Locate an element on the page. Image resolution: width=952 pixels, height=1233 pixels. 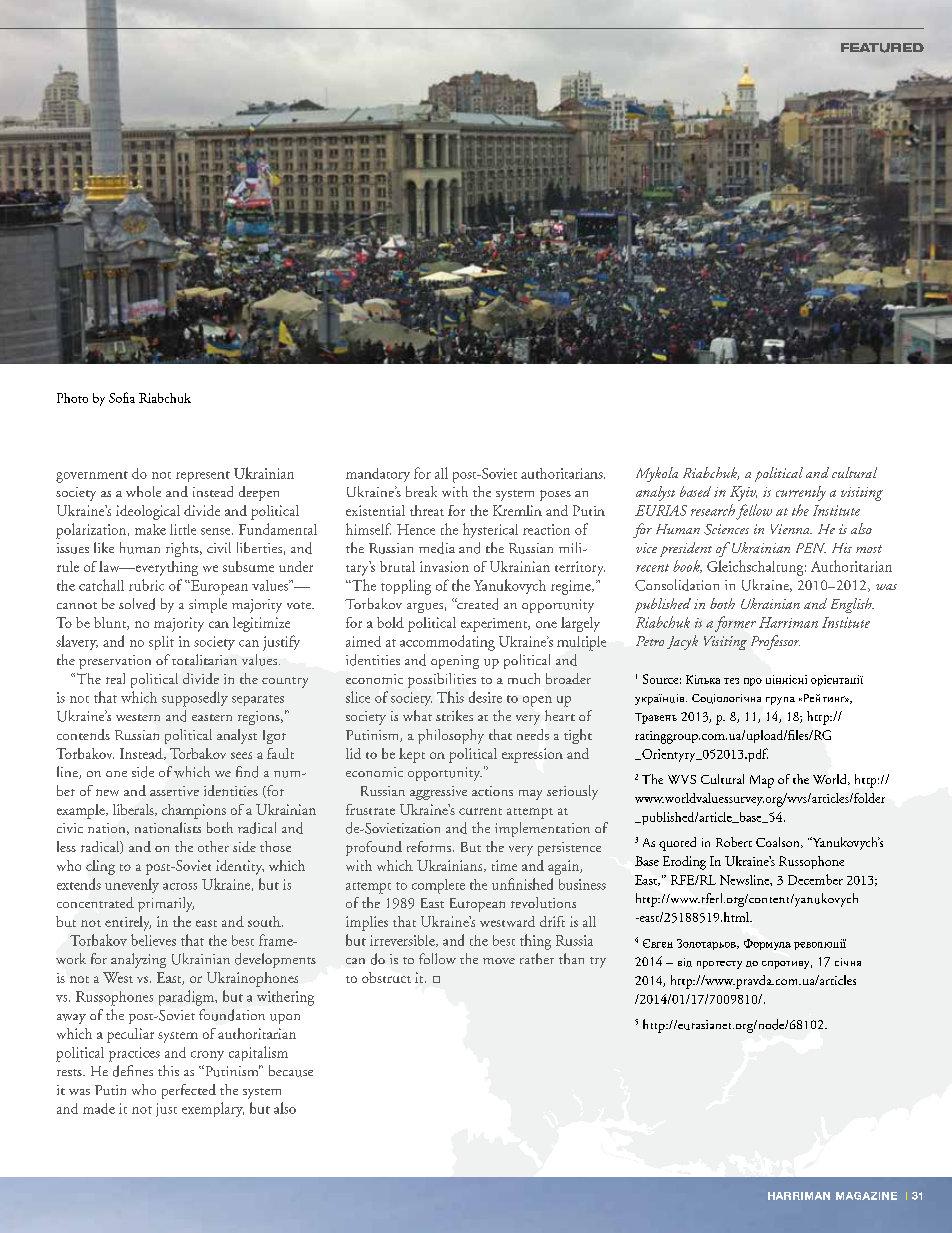
accommodating is located at coordinates (447, 643).
